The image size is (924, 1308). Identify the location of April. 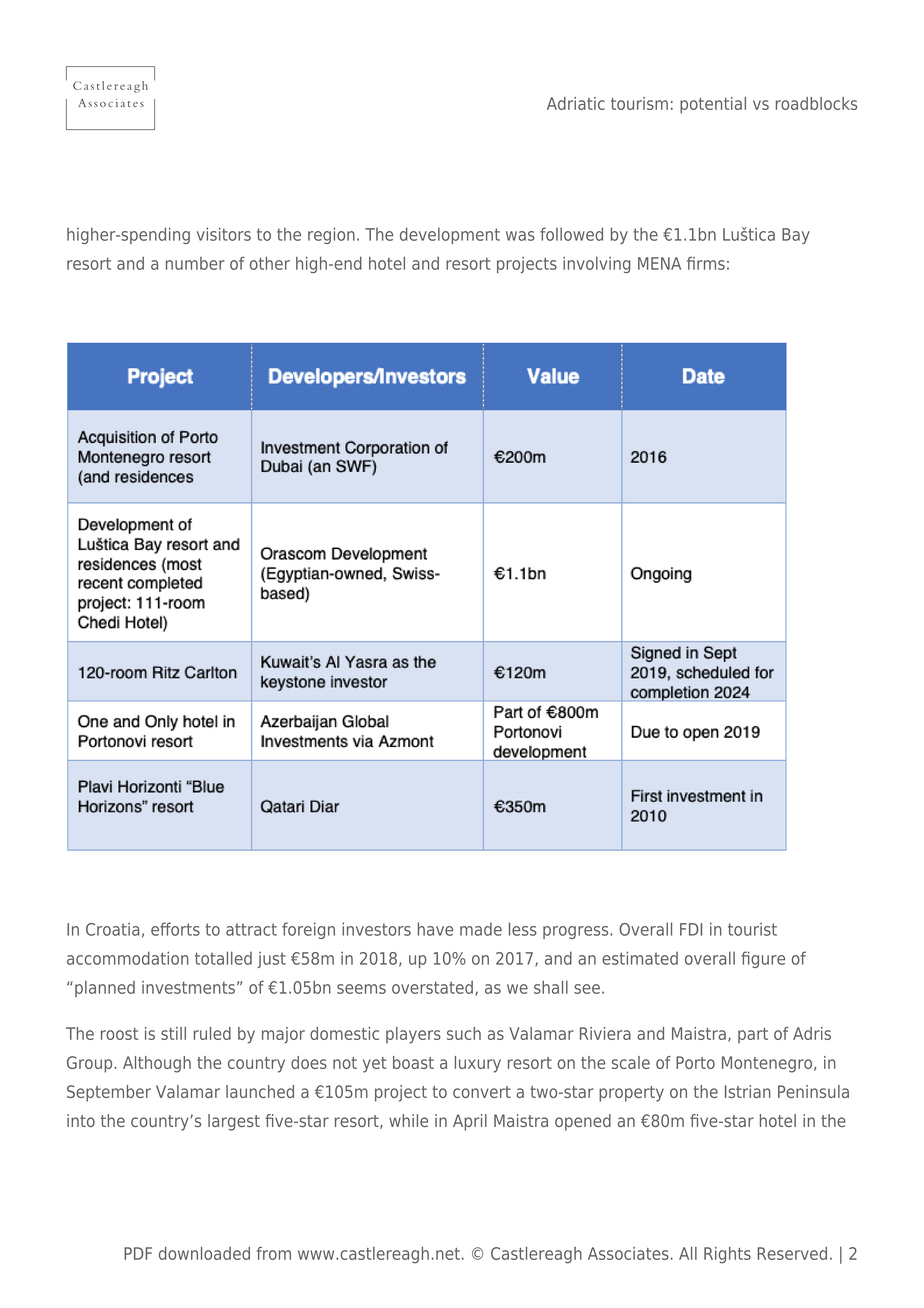
(470, 1122).
